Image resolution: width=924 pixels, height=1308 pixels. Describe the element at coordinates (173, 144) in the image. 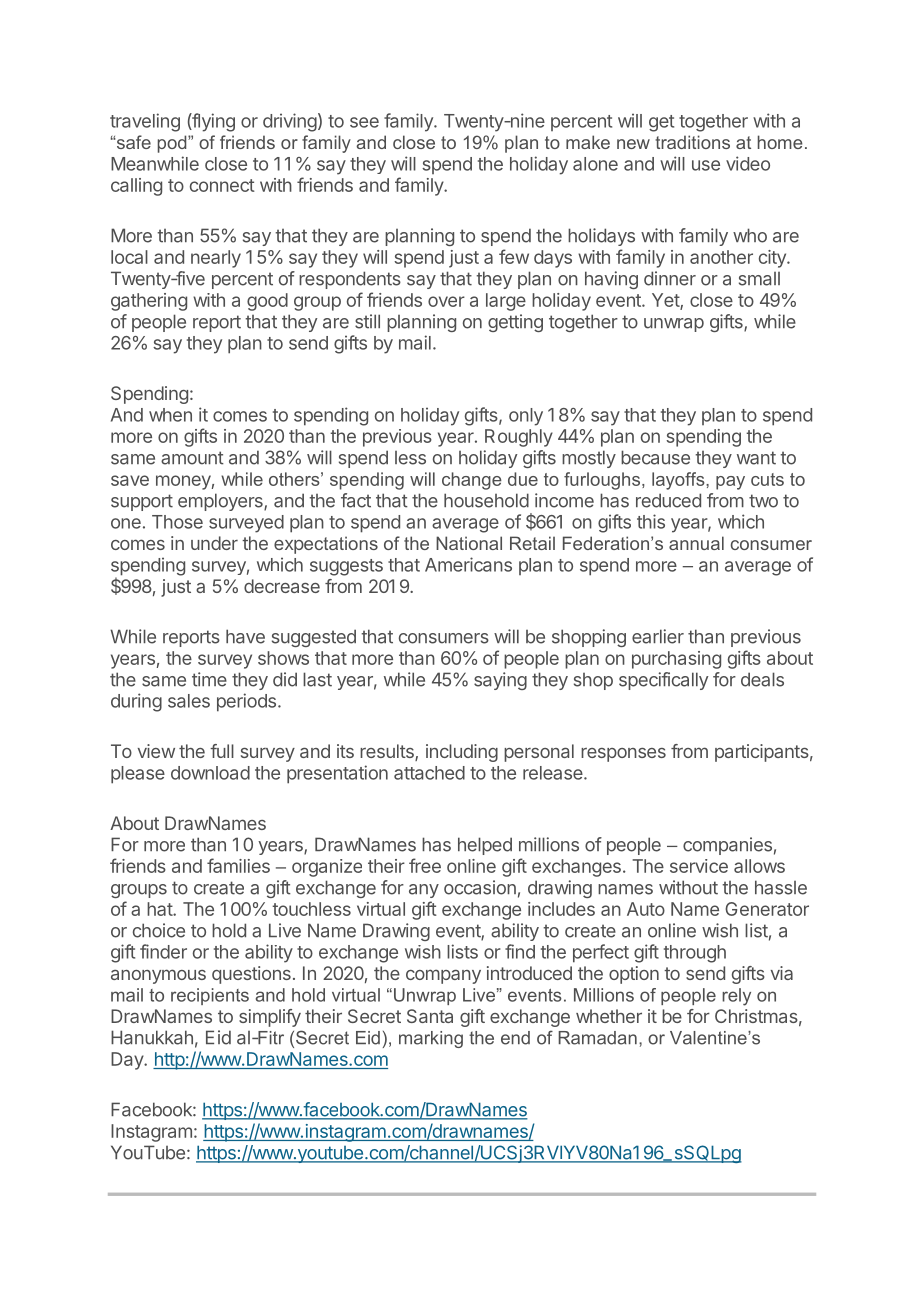

I see `pod` at that location.
